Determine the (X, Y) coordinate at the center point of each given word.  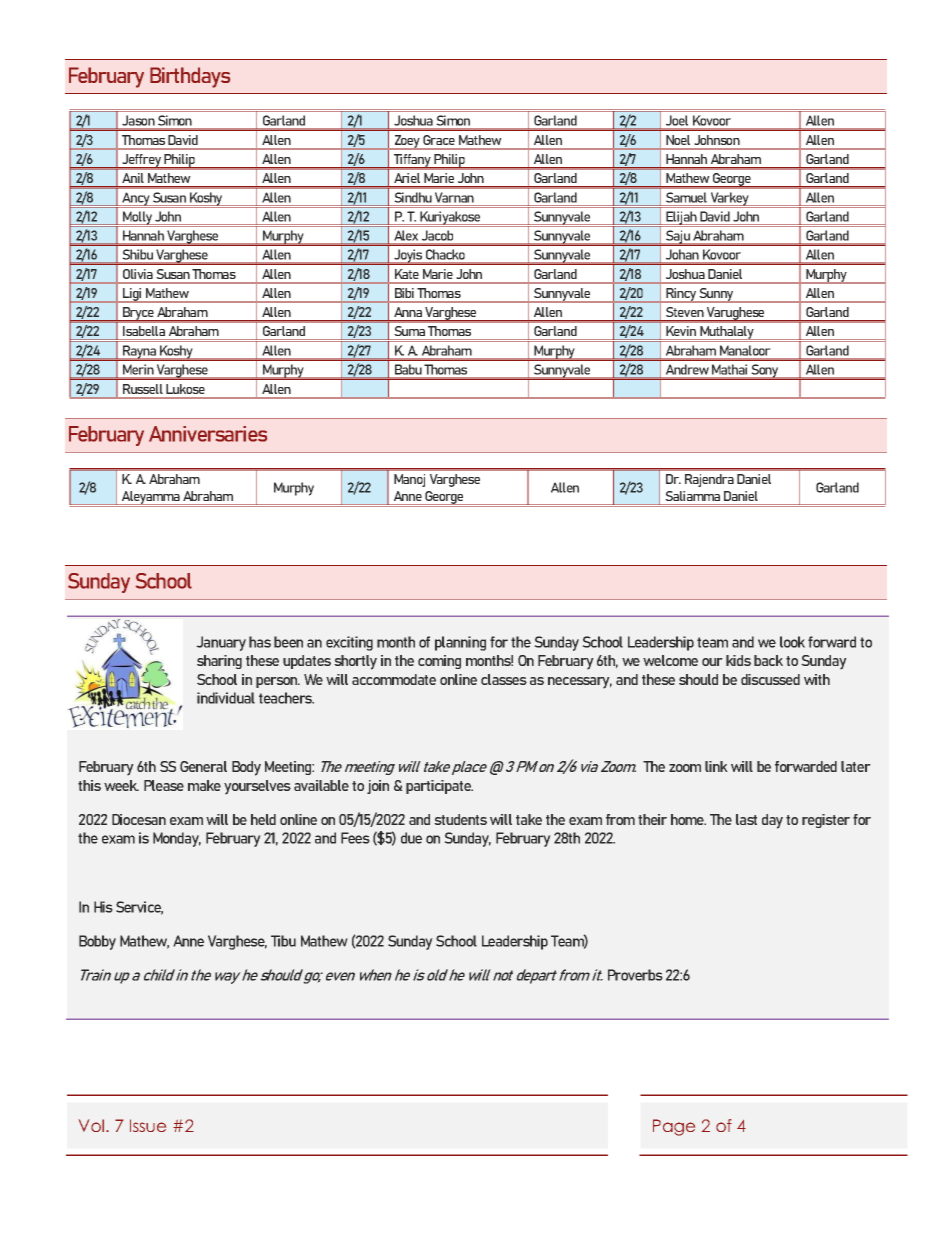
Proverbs (635, 975)
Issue (148, 1125)
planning (460, 643)
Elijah (682, 219)
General (203, 766)
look (792, 642)
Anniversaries (208, 434)
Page (674, 1127)
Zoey (407, 142)
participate (439, 787)
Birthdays (190, 77)
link (716, 766)
